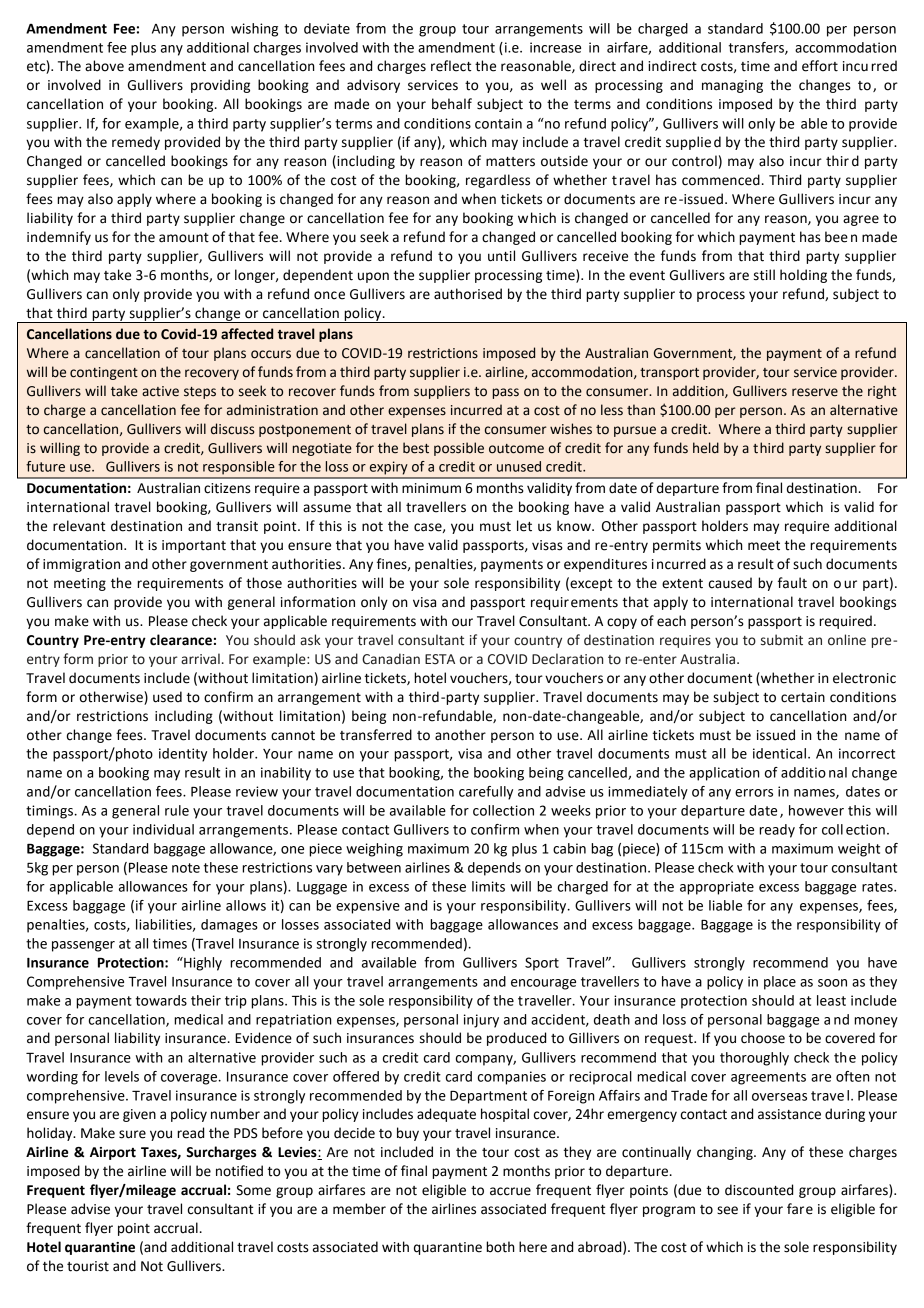  What do you see at coordinates (510, 1191) in the screenshot?
I see `accrue` at bounding box center [510, 1191].
